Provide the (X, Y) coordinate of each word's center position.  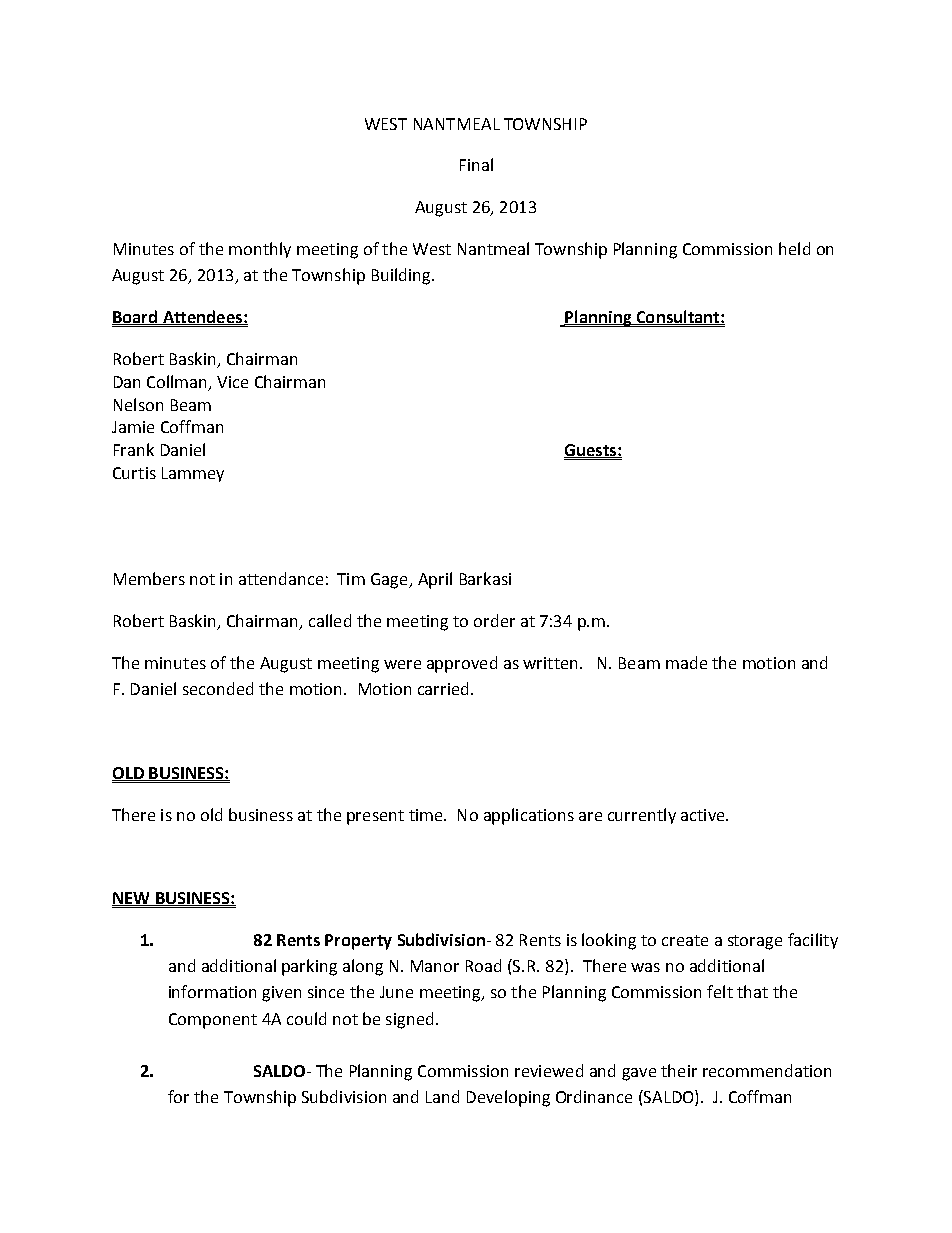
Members (149, 578)
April (435, 580)
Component (213, 1021)
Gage (390, 581)
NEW (132, 899)
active (704, 815)
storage (755, 942)
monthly (260, 250)
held (794, 248)
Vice (232, 382)
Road (483, 965)
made (686, 662)
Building (402, 276)
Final (476, 164)
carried (443, 688)
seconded (218, 688)
